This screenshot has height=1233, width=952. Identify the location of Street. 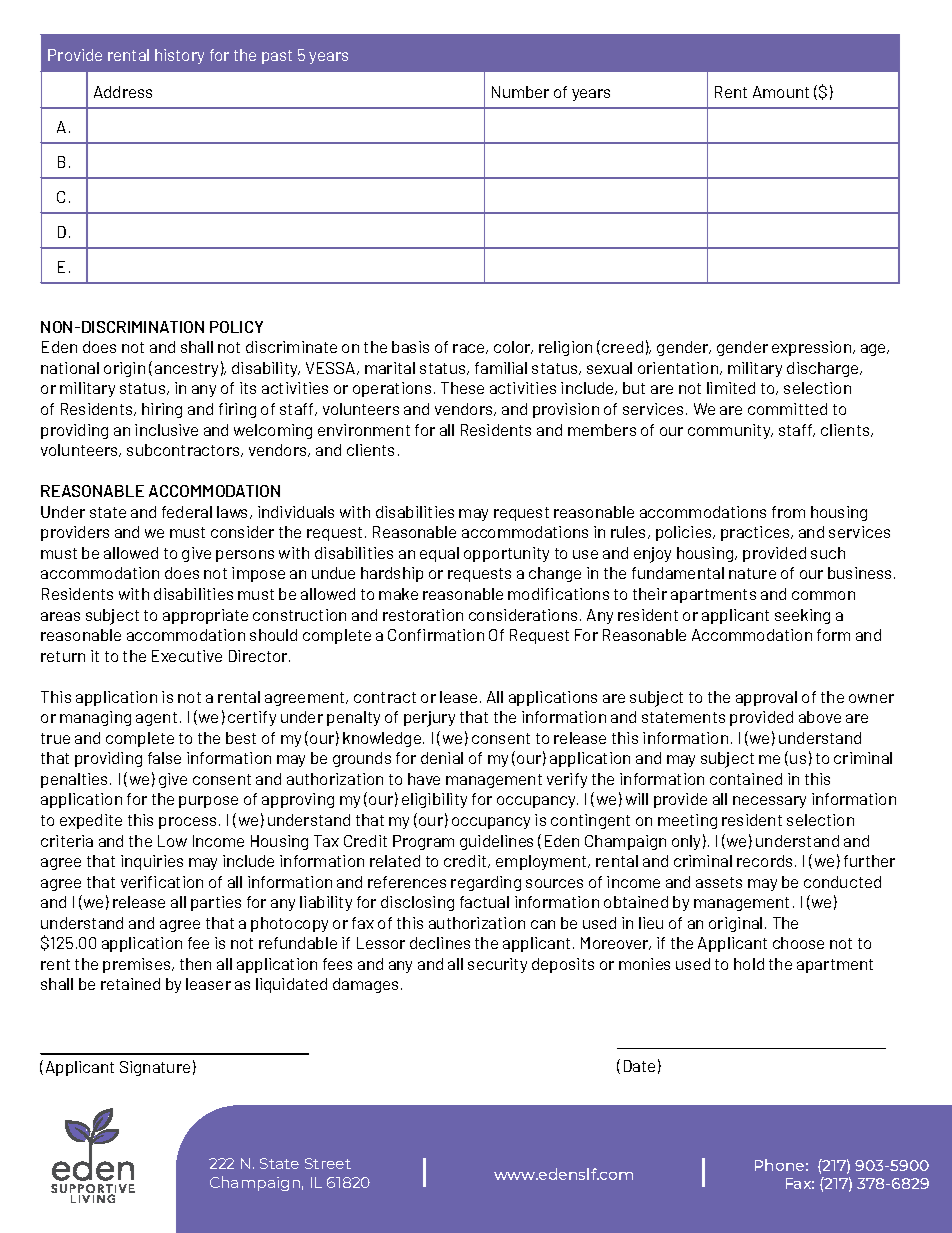
(328, 1163).
